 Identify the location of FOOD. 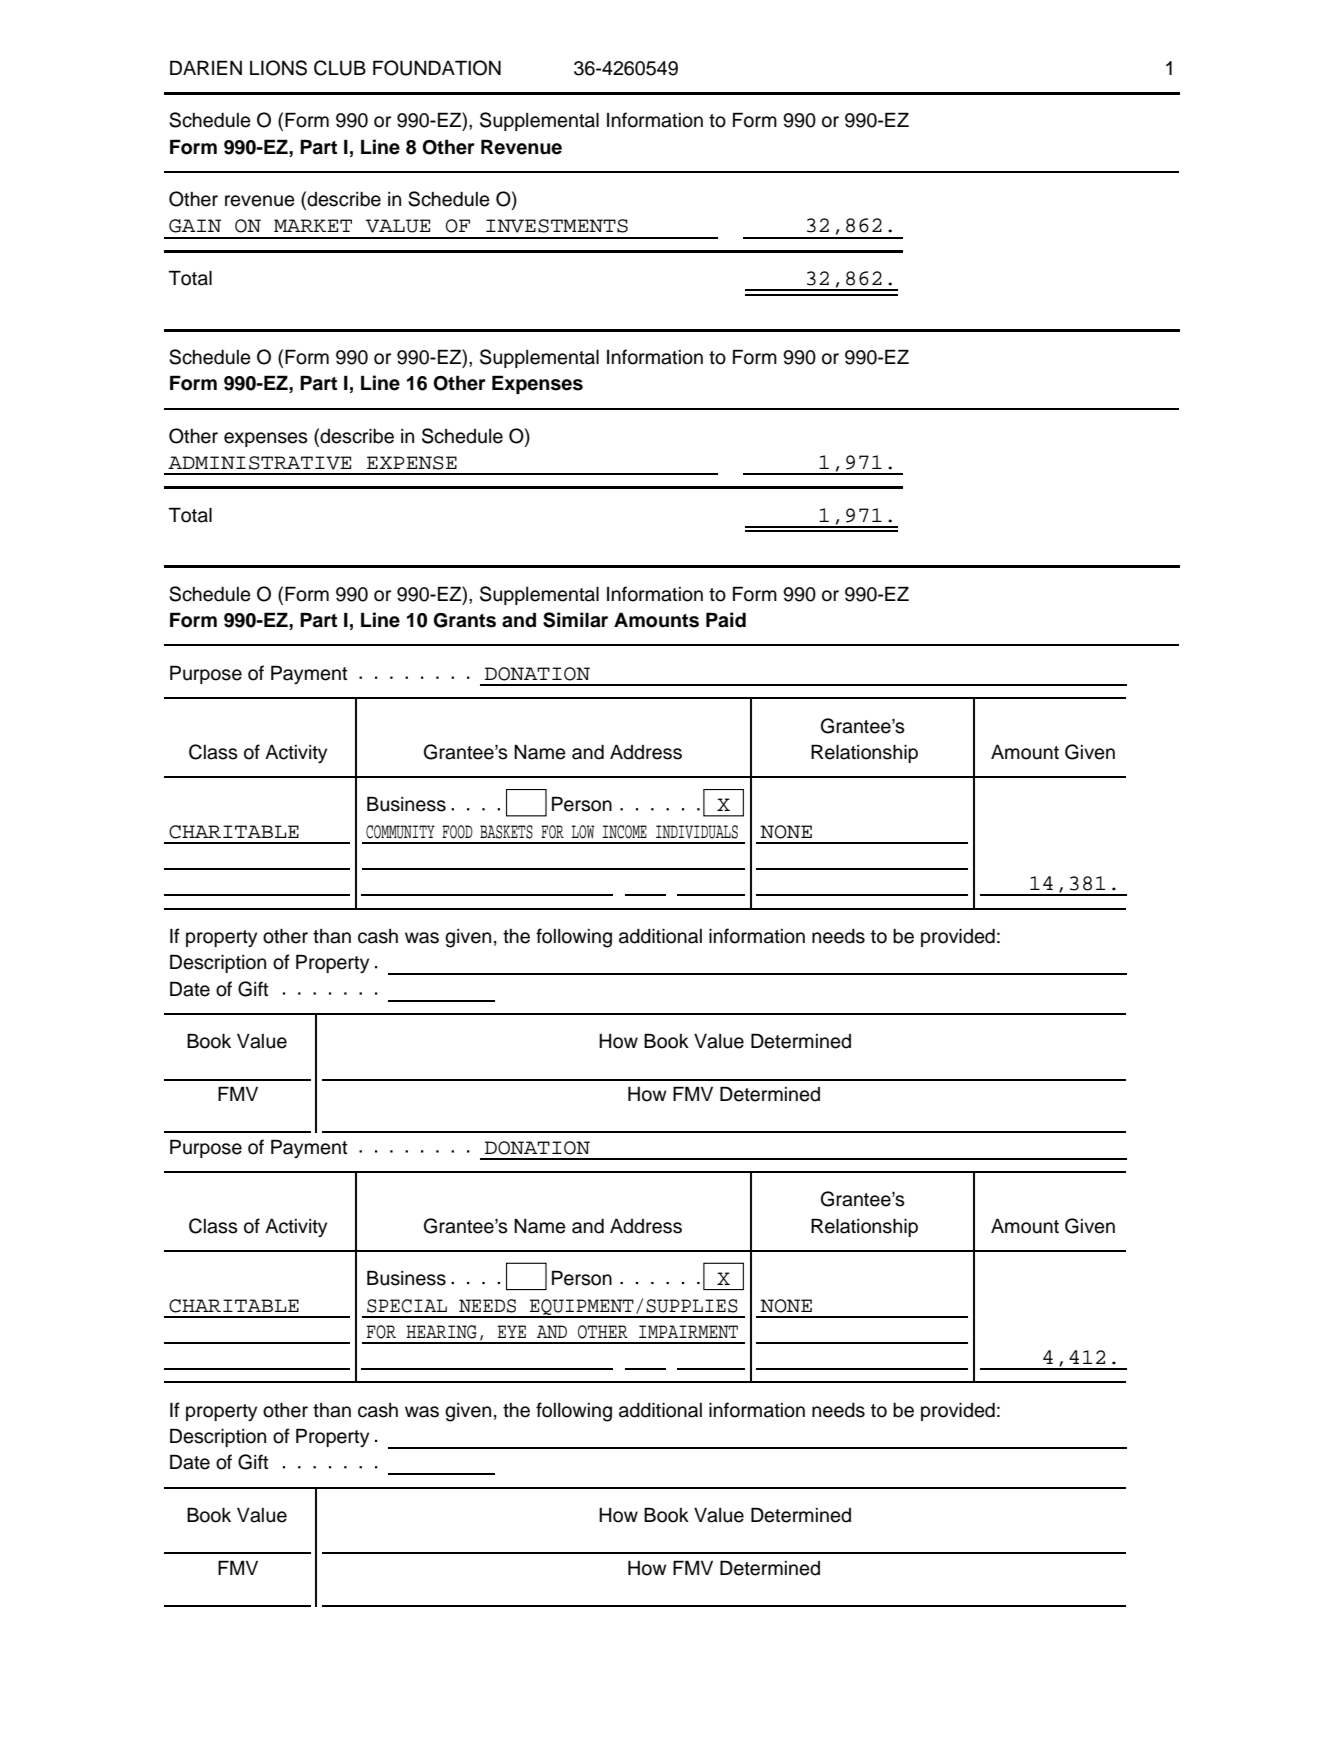
(457, 832).
